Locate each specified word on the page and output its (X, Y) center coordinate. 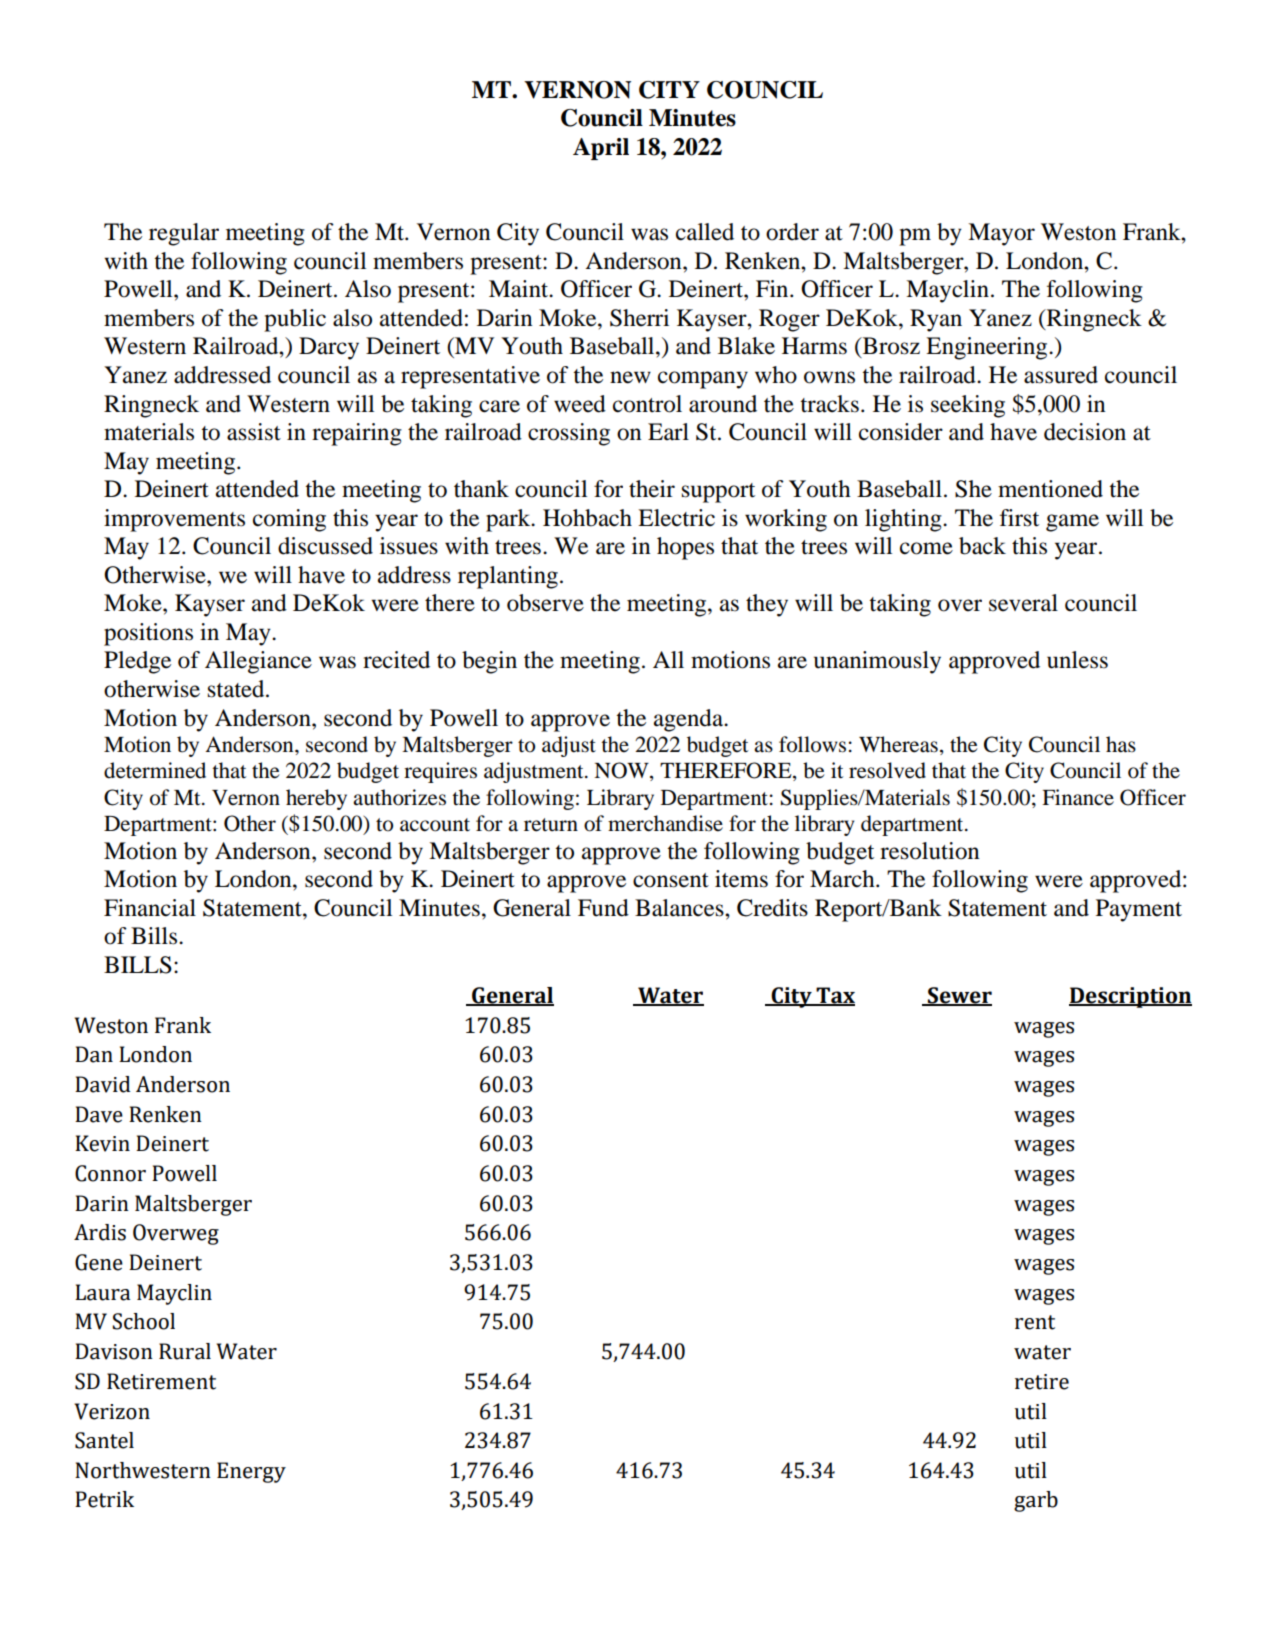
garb (1036, 1501)
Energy (251, 1472)
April (601, 149)
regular (184, 234)
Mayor (1001, 234)
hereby (316, 799)
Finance (1078, 797)
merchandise (665, 823)
